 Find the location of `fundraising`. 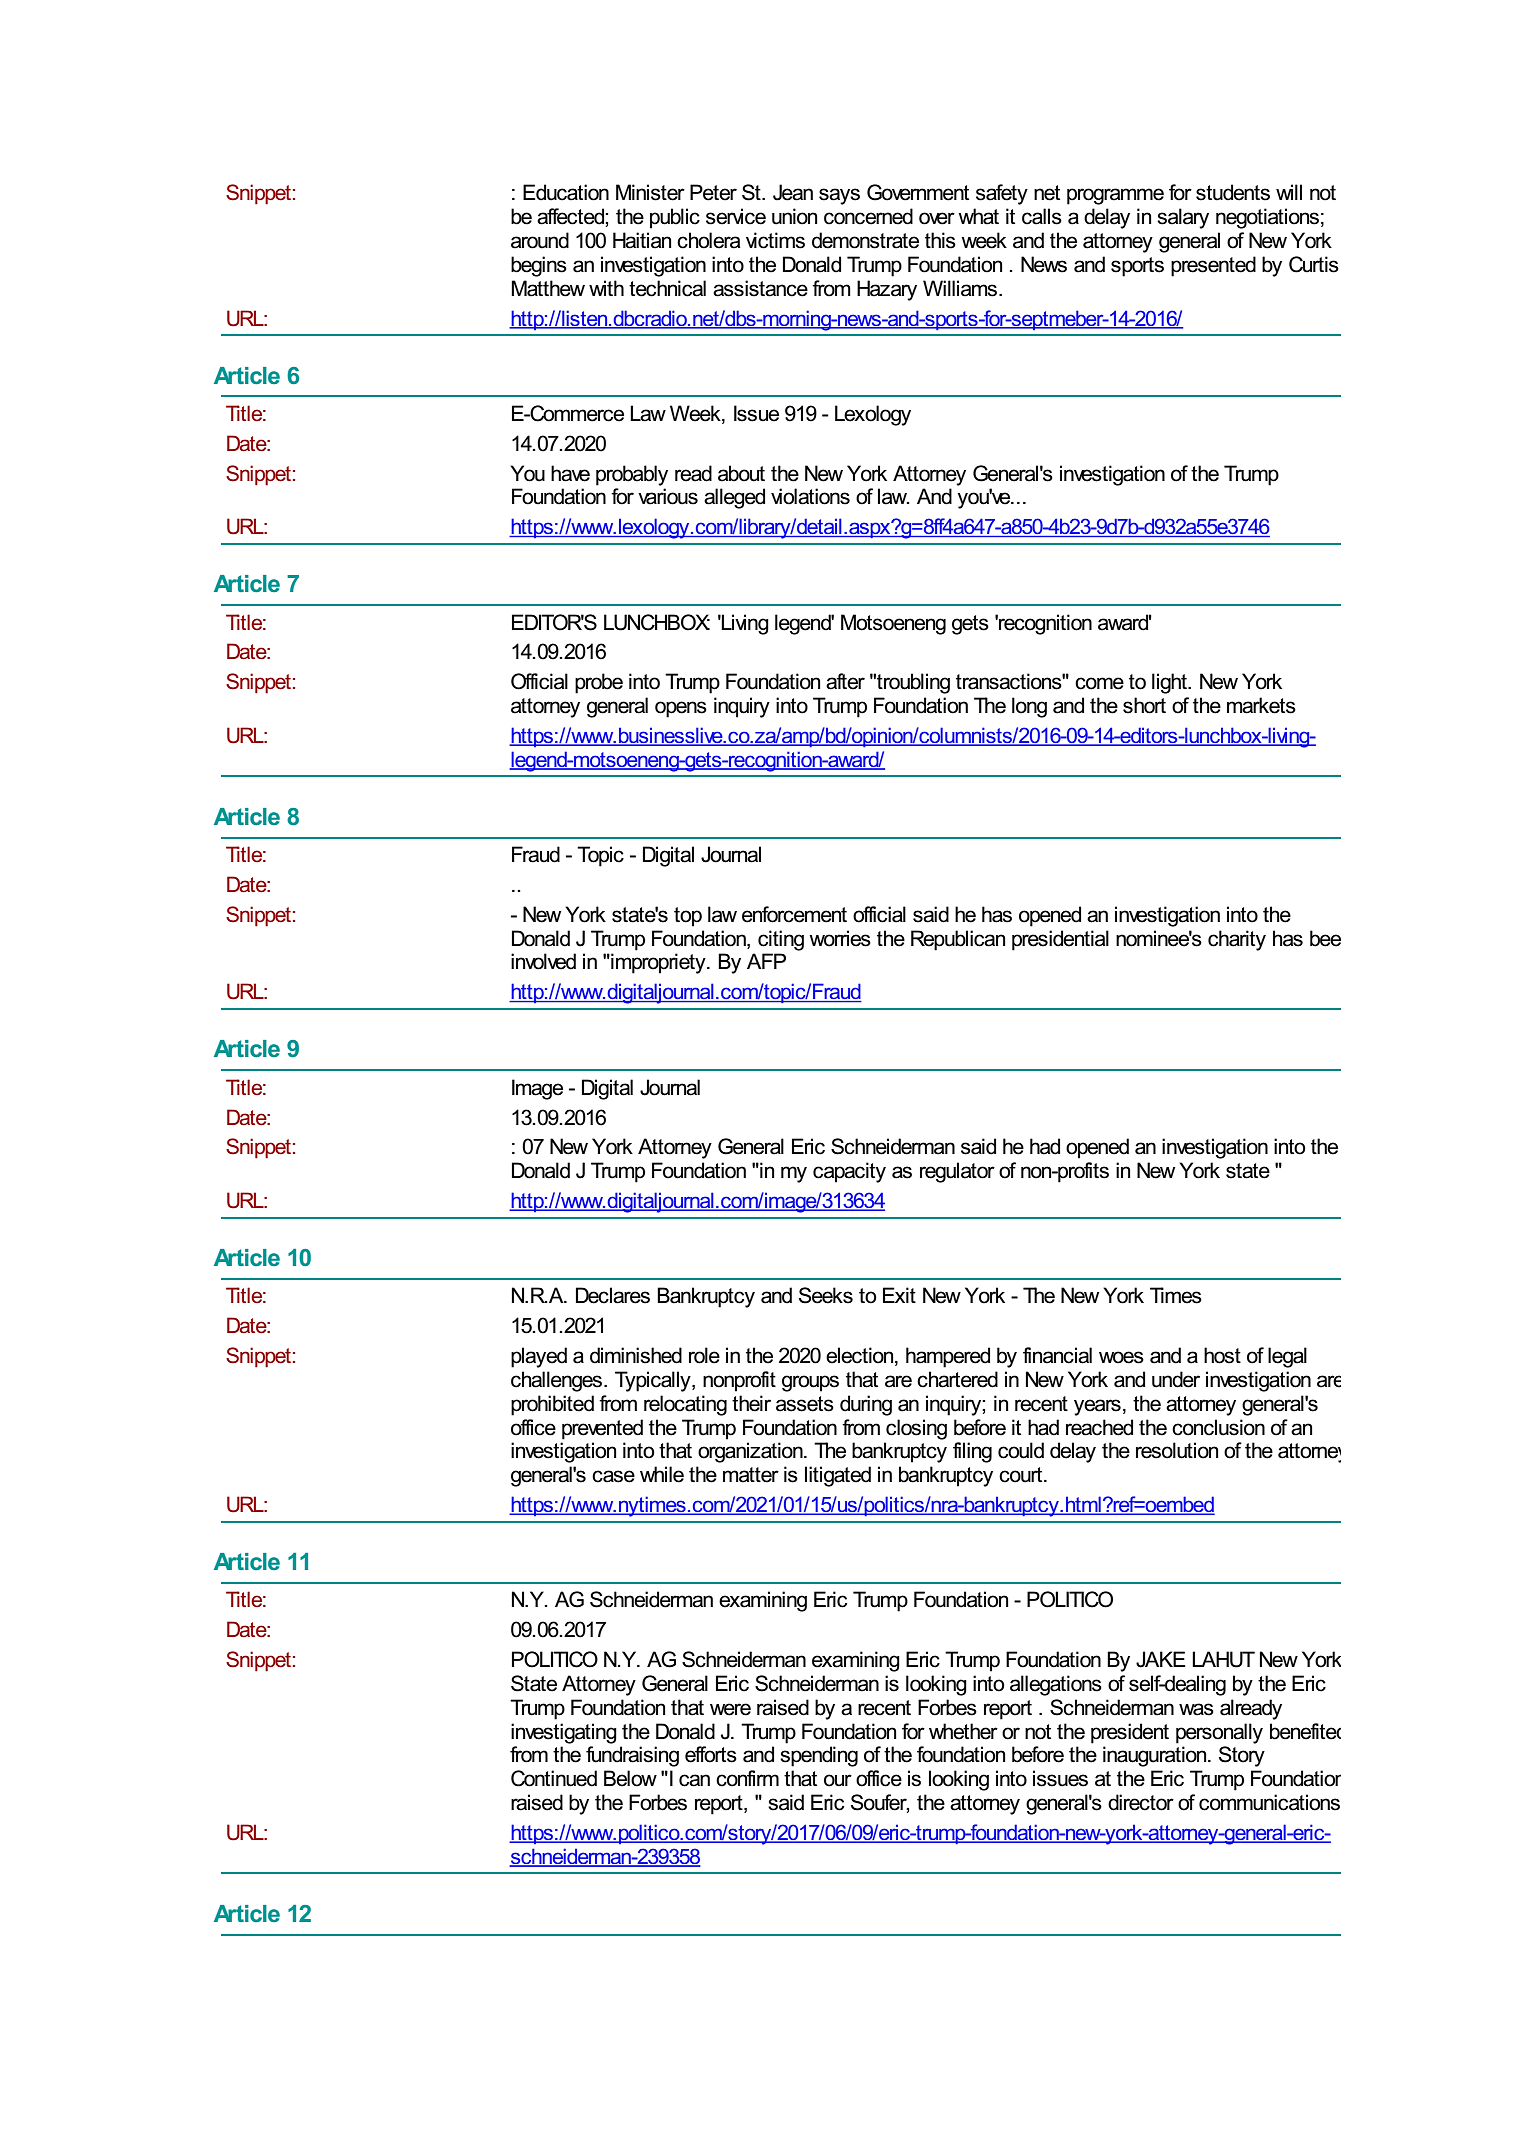

fundraising is located at coordinates (632, 1756).
